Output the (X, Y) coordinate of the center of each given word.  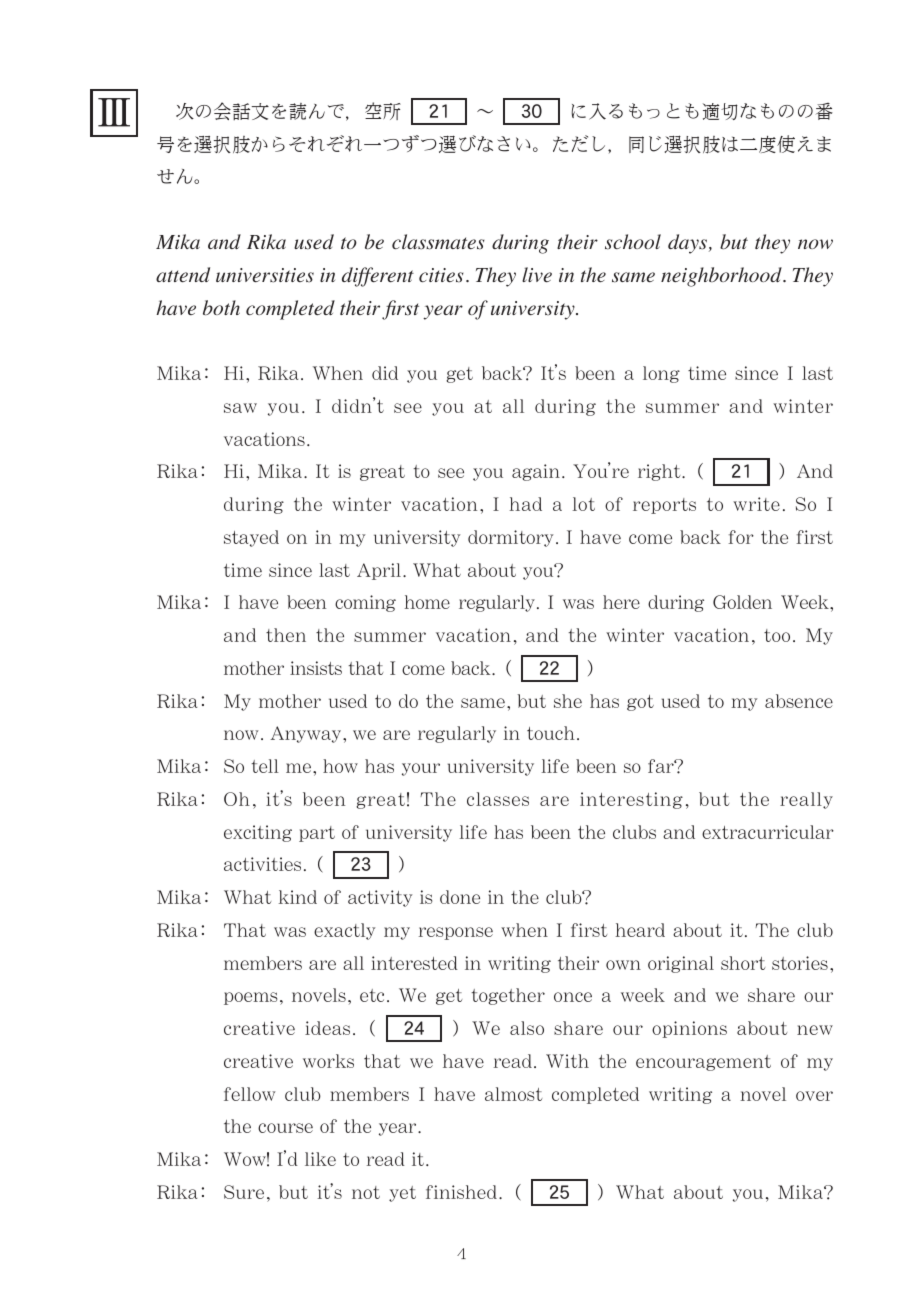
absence (799, 701)
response (456, 933)
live (537, 274)
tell (265, 766)
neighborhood (722, 277)
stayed (251, 538)
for (741, 537)
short (743, 963)
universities (265, 275)
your (421, 769)
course (285, 1128)
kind (298, 897)
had (525, 504)
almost (513, 1094)
